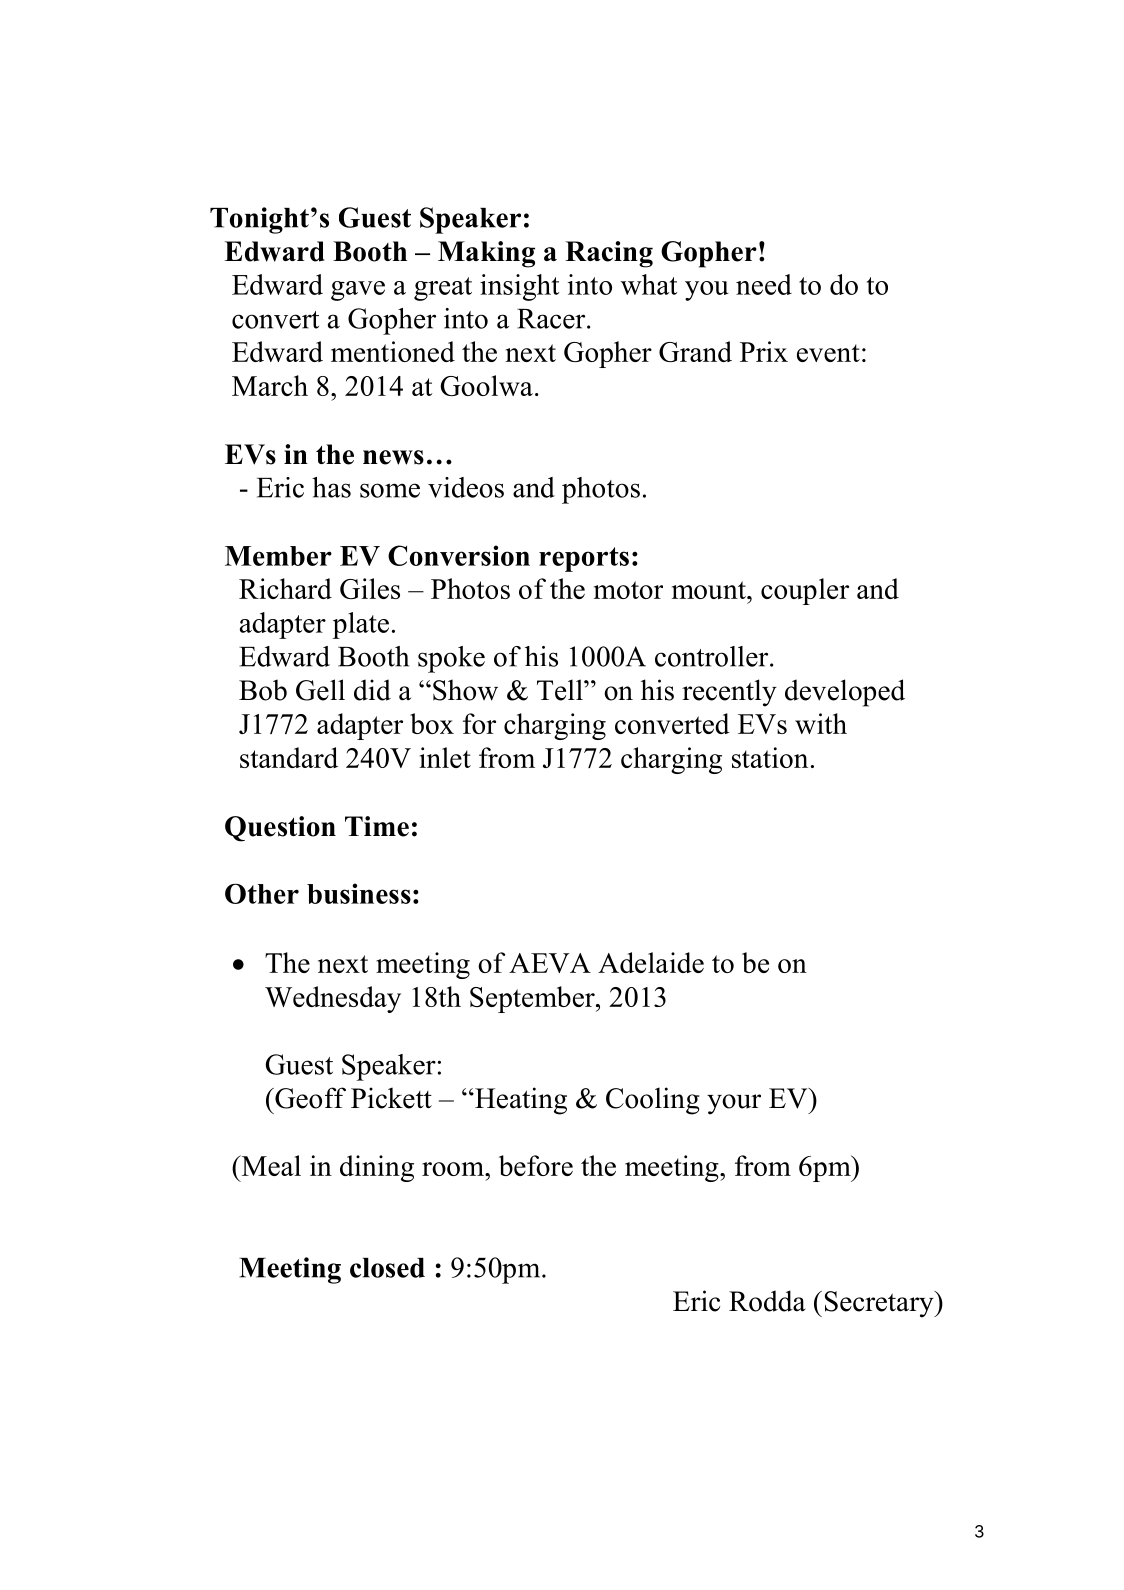 The image size is (1124, 1590). Describe the element at coordinates (651, 962) in the page. I see `Adelaide` at that location.
